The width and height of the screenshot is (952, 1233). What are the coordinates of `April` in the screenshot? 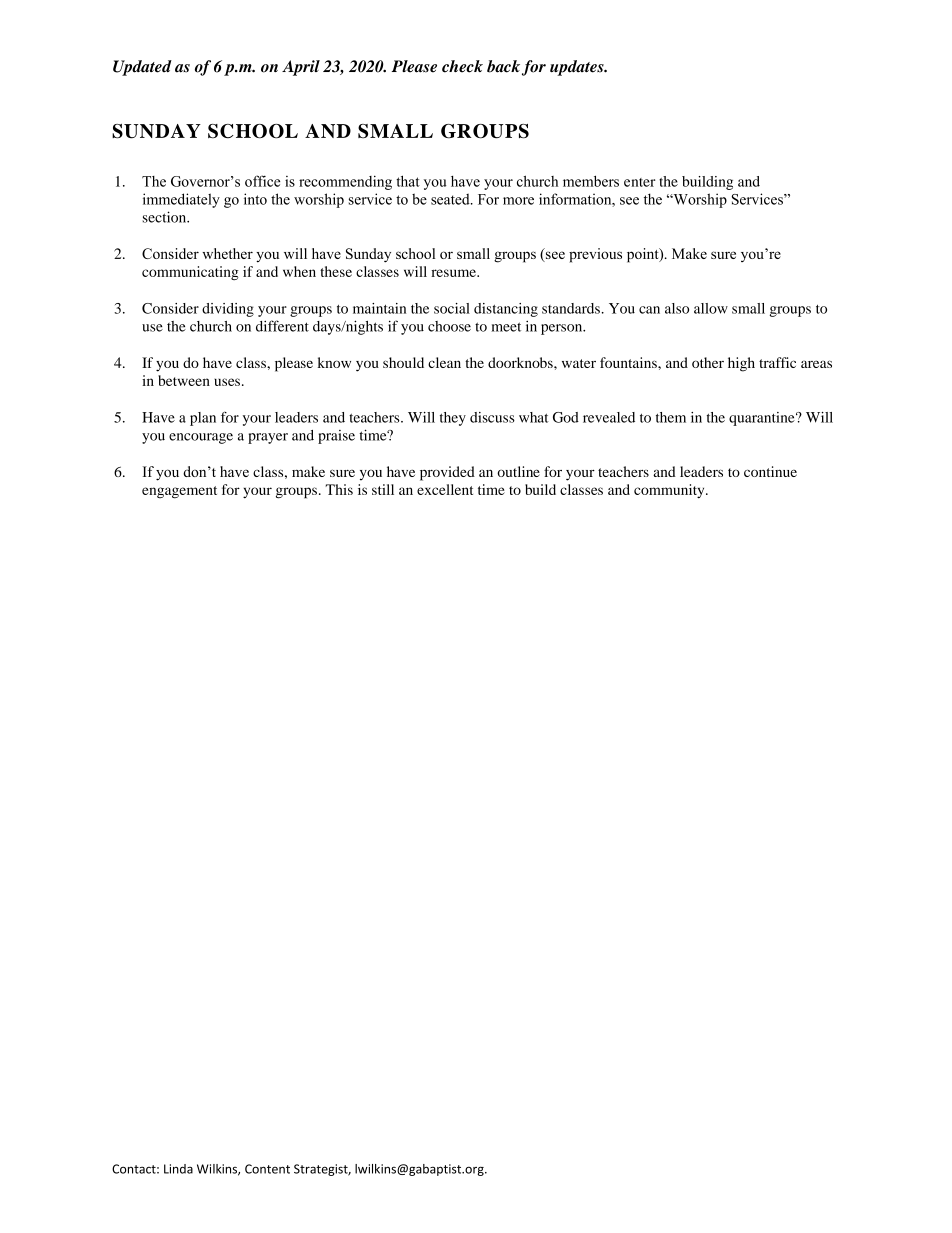 It's located at (301, 68).
